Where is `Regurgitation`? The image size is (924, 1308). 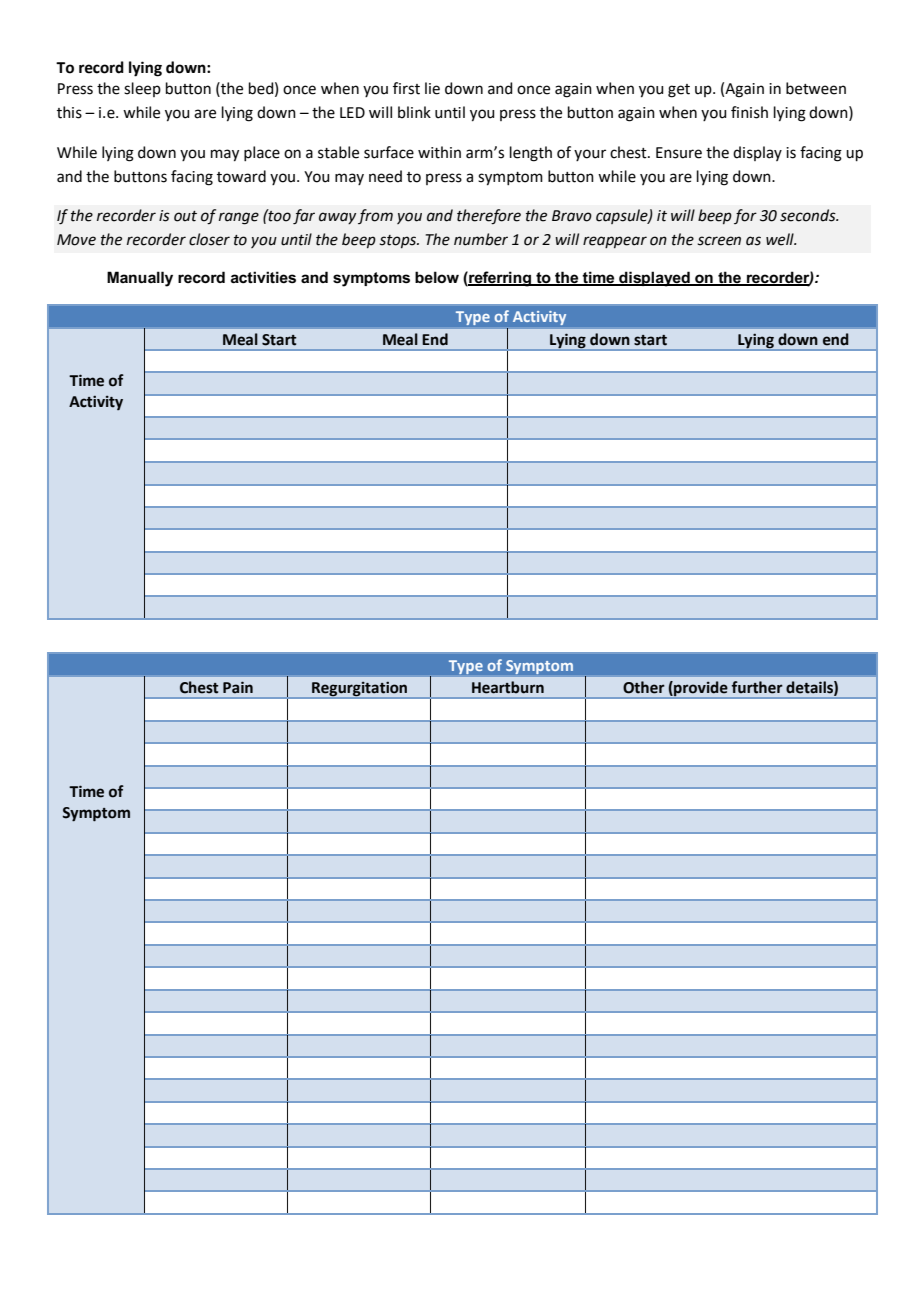
Regurgitation is located at coordinates (359, 689).
